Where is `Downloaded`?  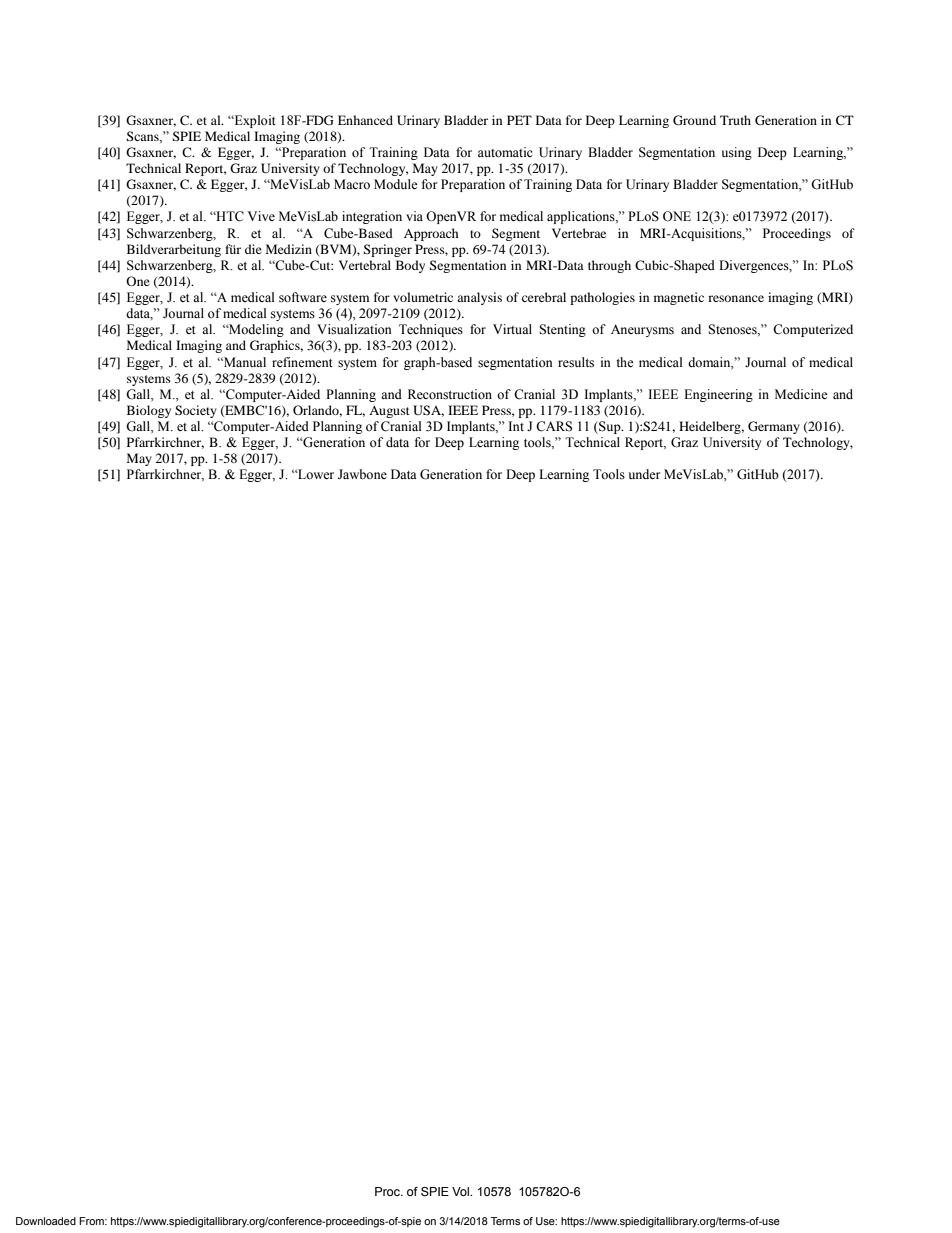
Downloaded is located at coordinates (46, 1221).
